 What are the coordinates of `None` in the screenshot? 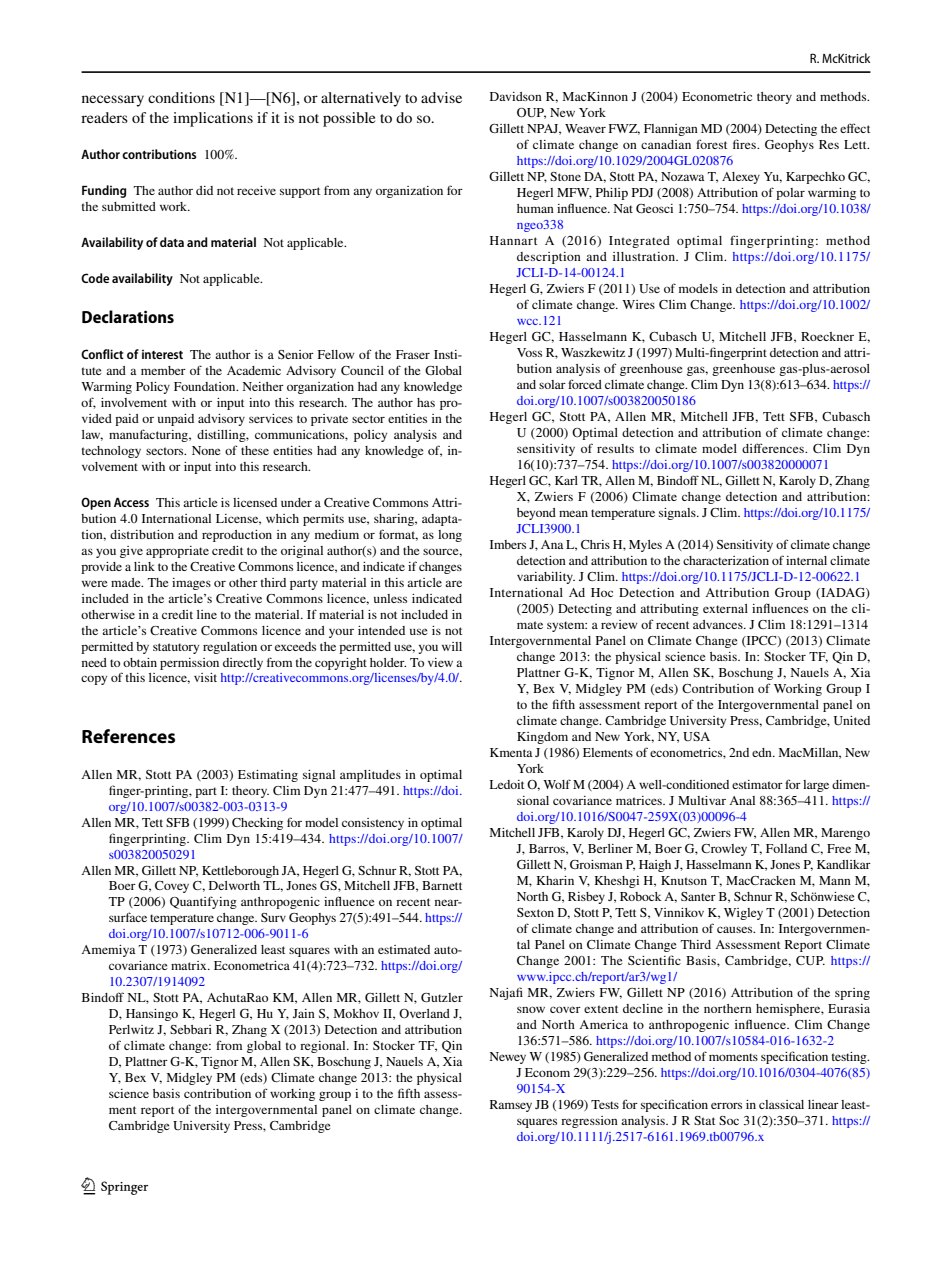 It's located at (206, 450).
